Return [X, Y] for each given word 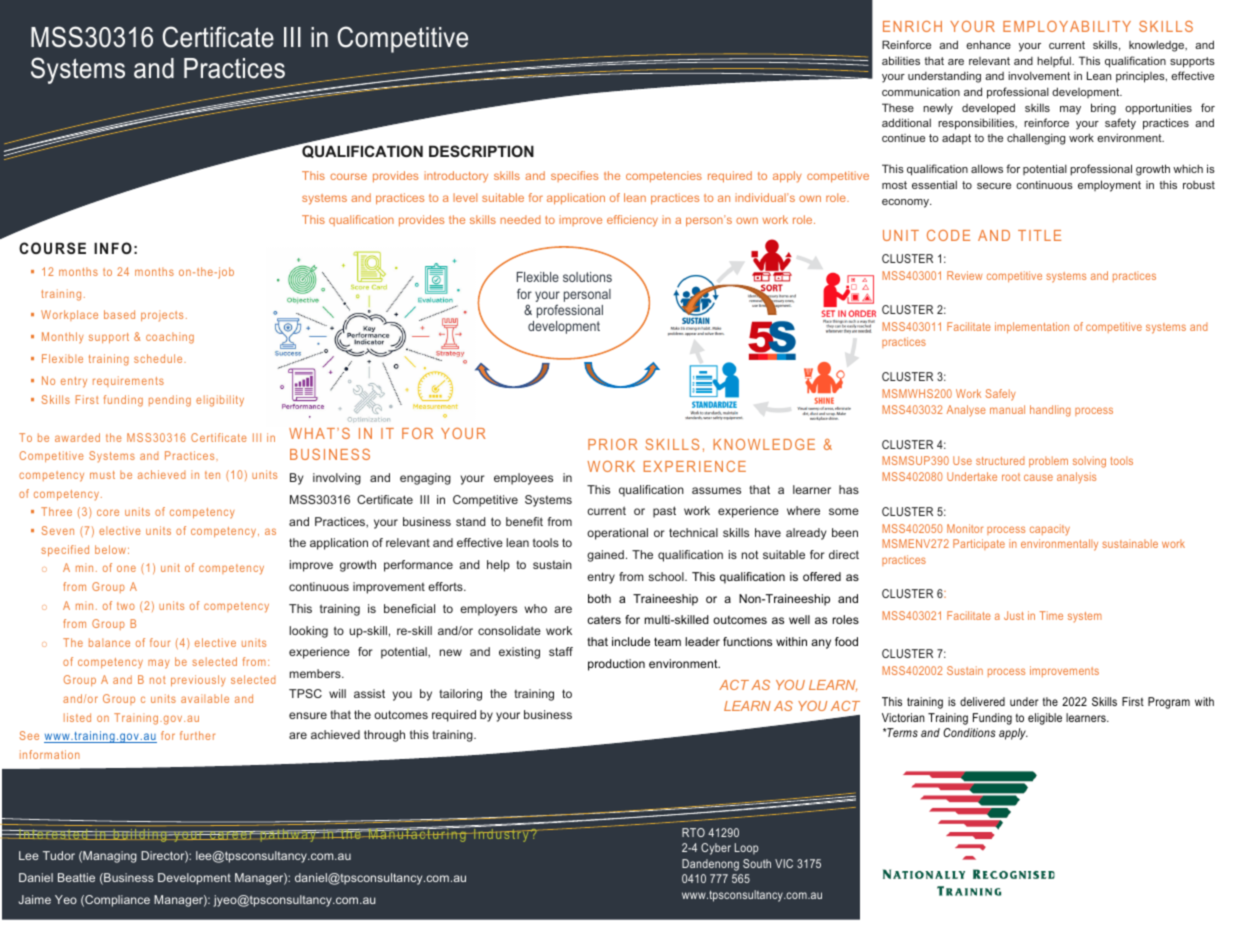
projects [162, 316]
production [616, 665]
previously [198, 681]
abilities [901, 60]
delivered [982, 701]
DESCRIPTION [481, 151]
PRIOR [613, 444]
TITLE [1039, 235]
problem [1048, 461]
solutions [587, 277]
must [102, 475]
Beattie [76, 877]
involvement [1039, 75]
